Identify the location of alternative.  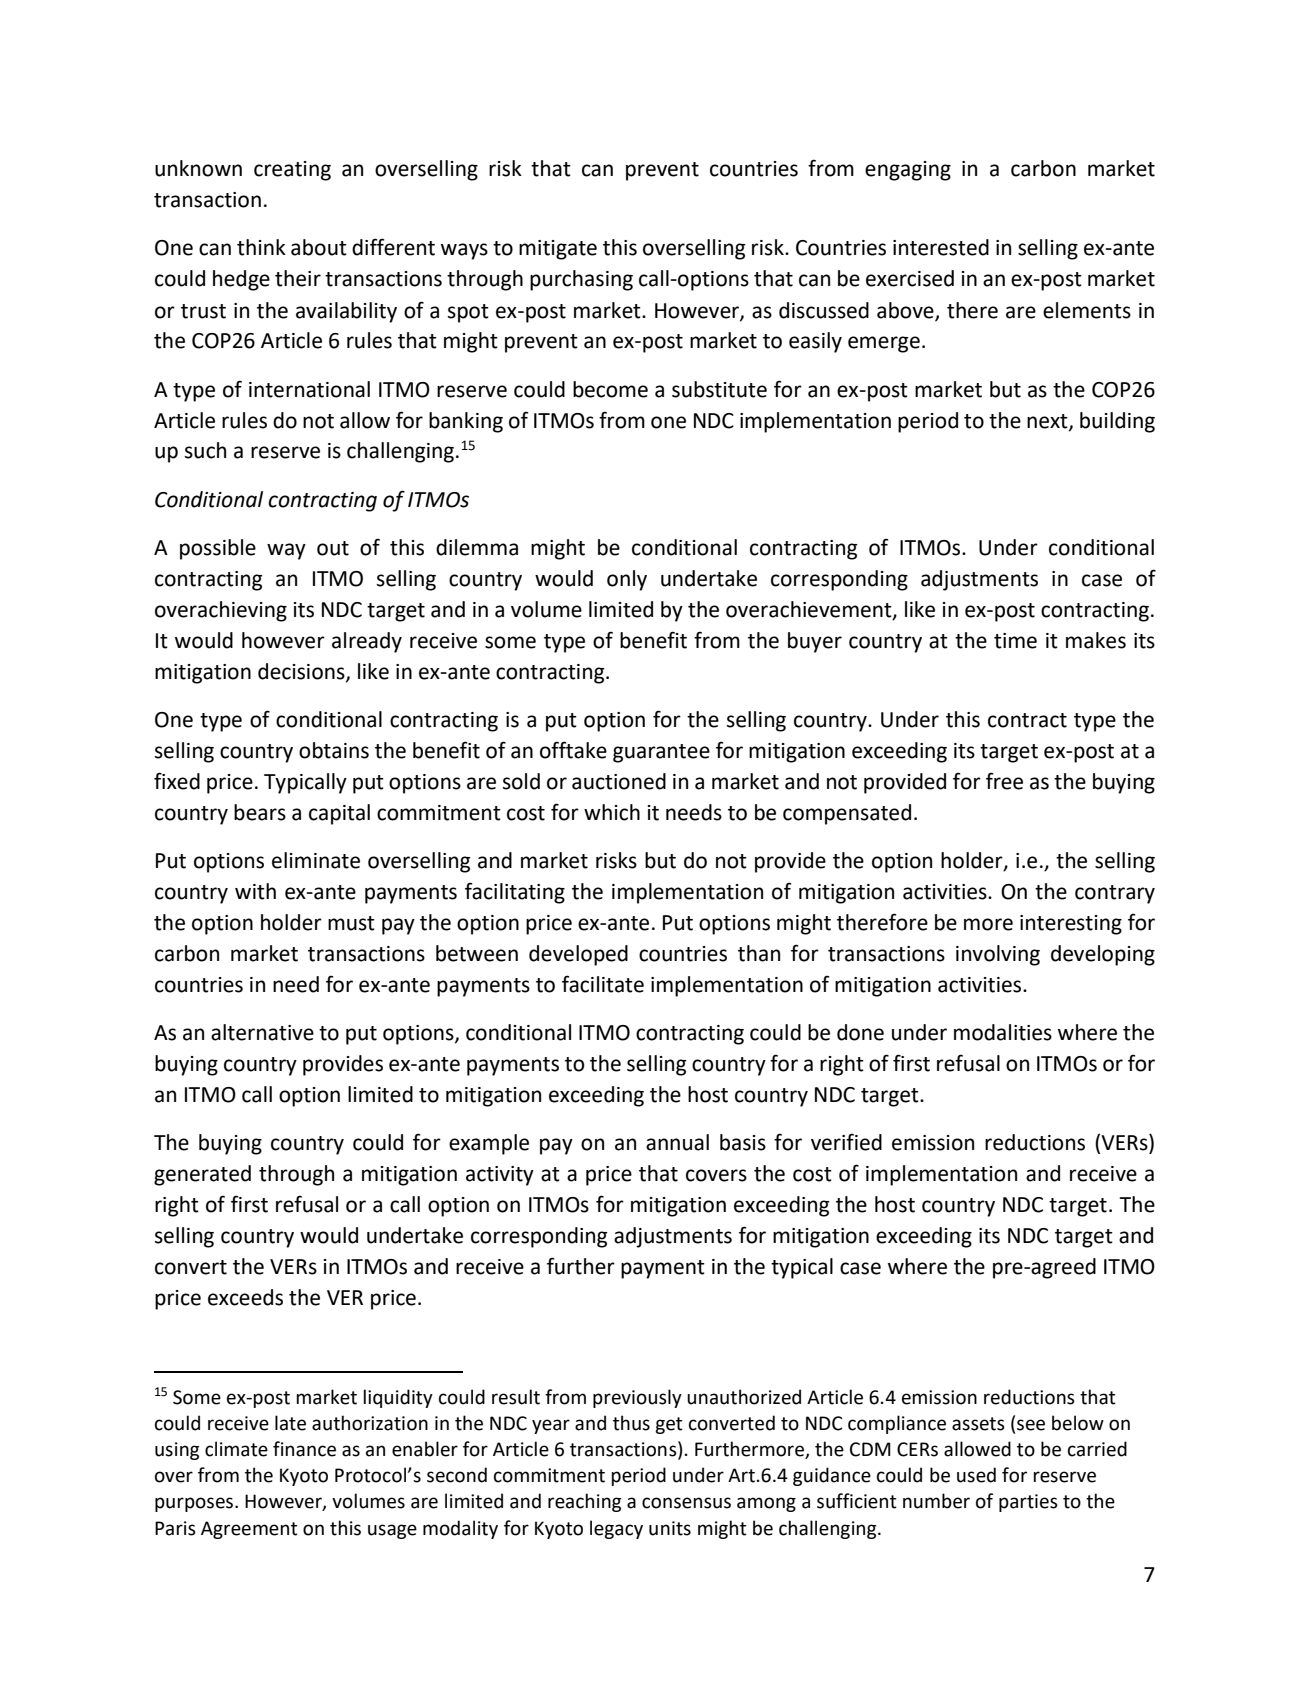
(262, 1032).
